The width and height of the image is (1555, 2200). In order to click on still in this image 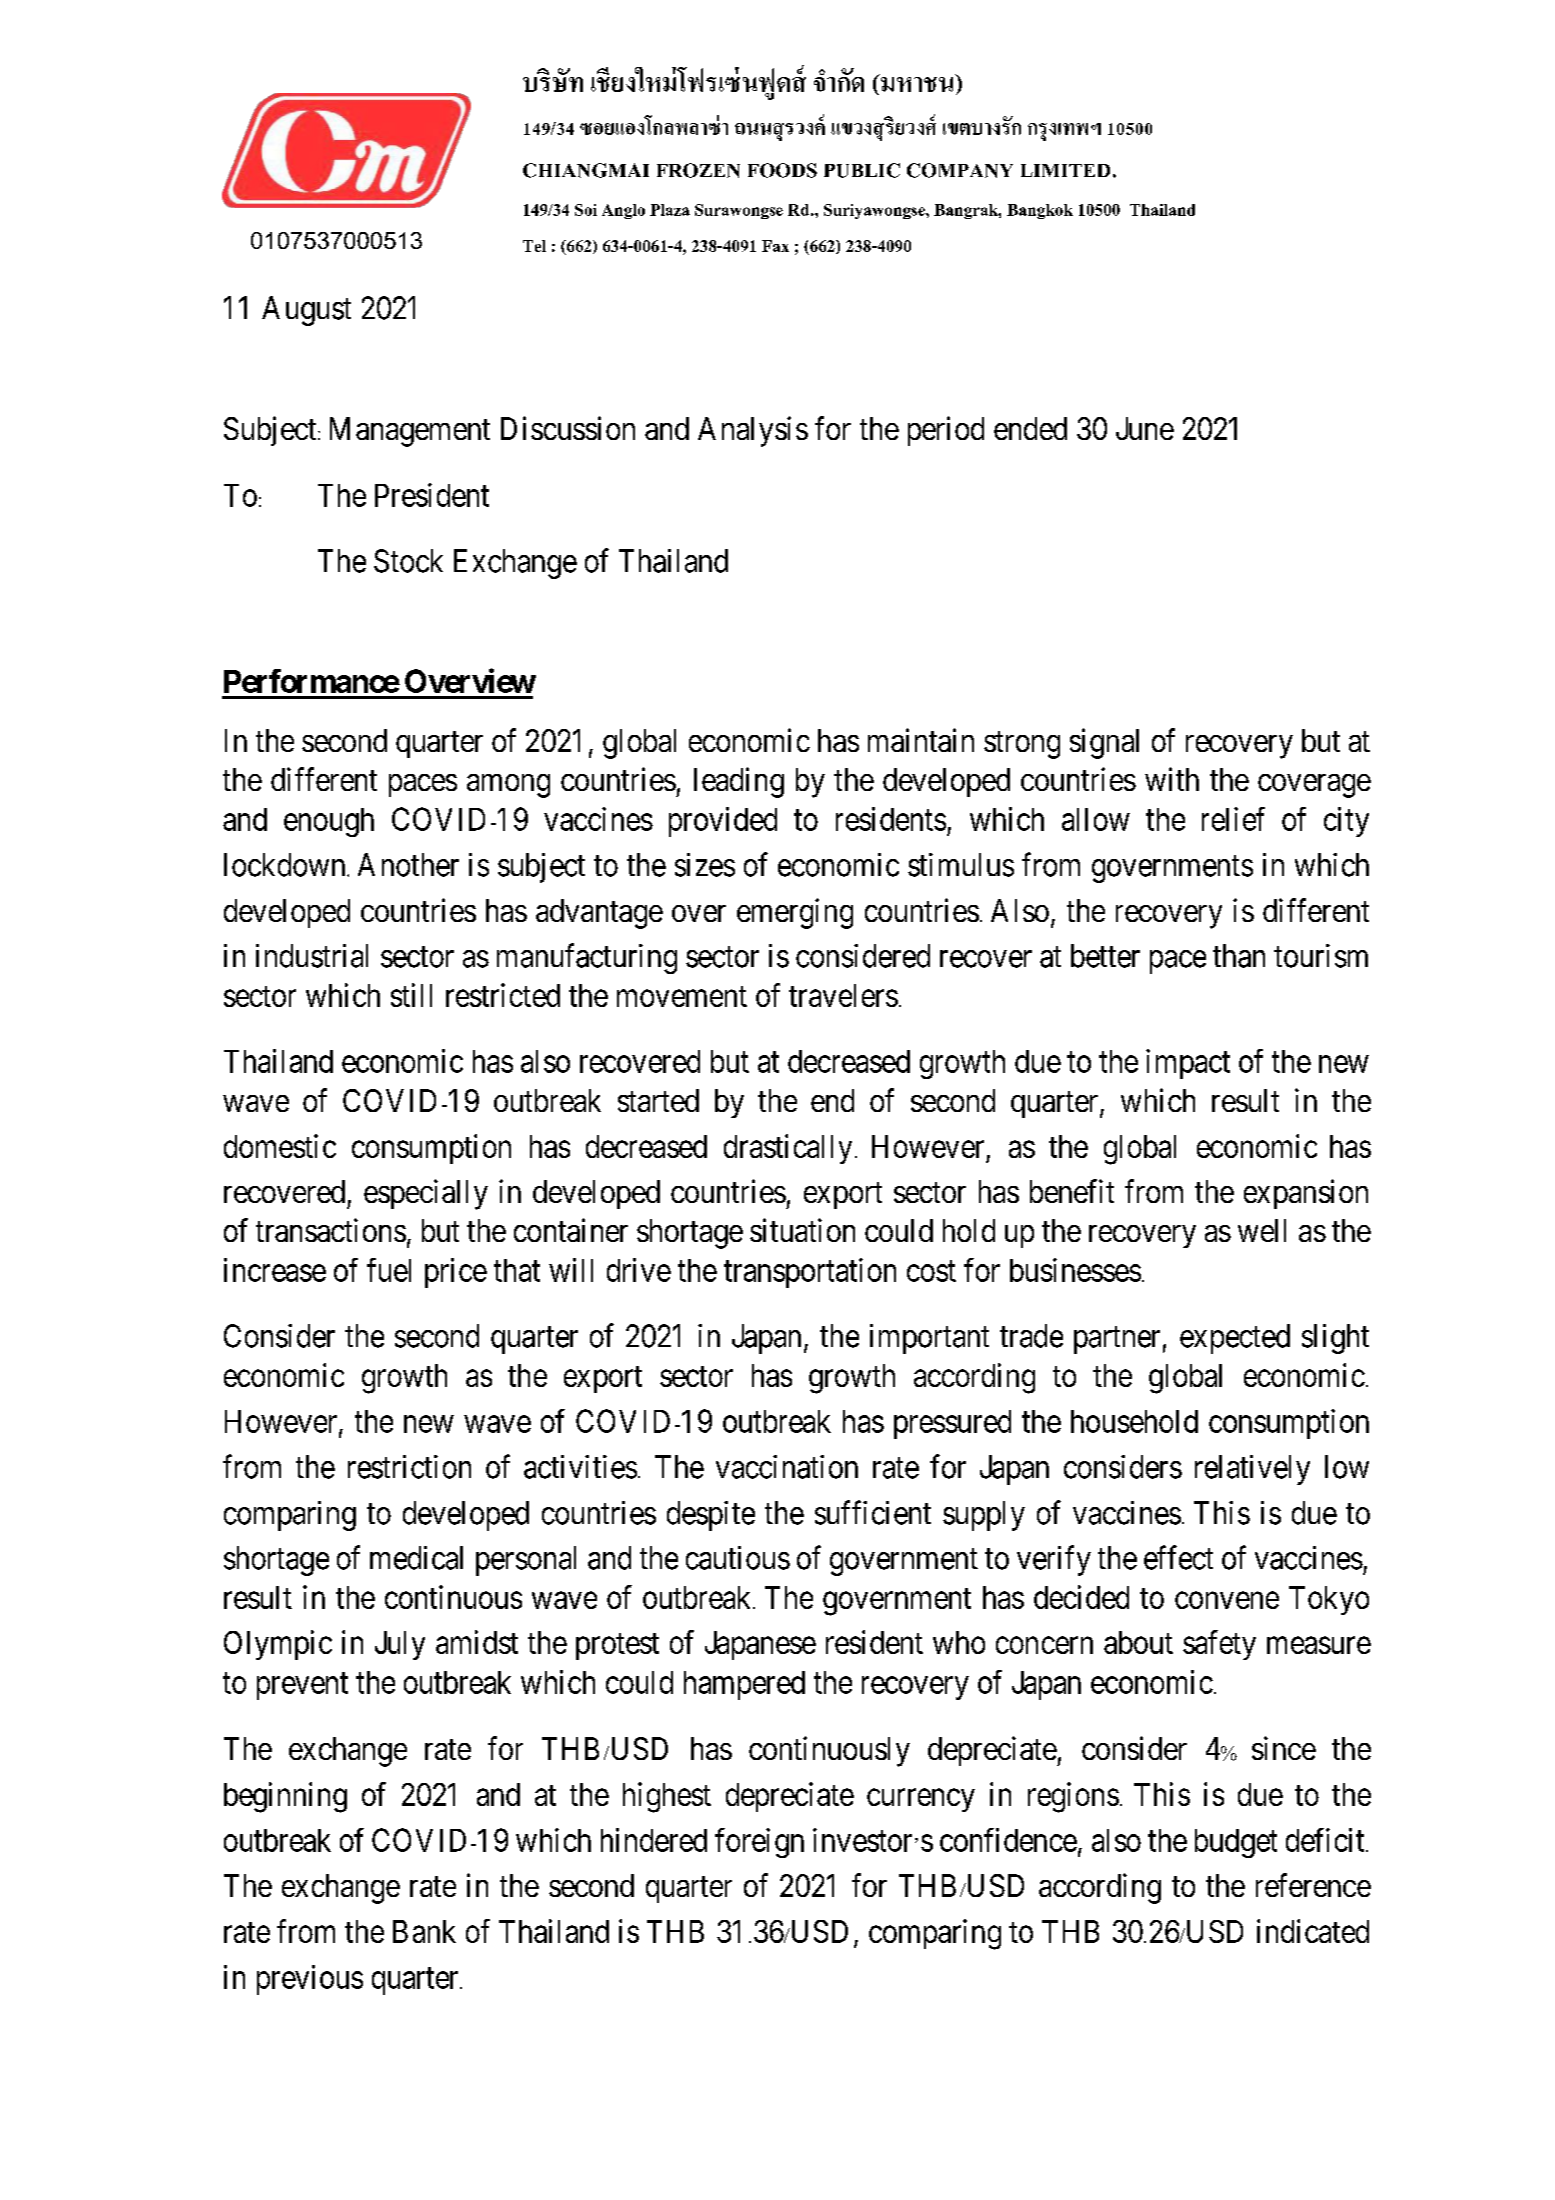, I will do `click(411, 995)`.
